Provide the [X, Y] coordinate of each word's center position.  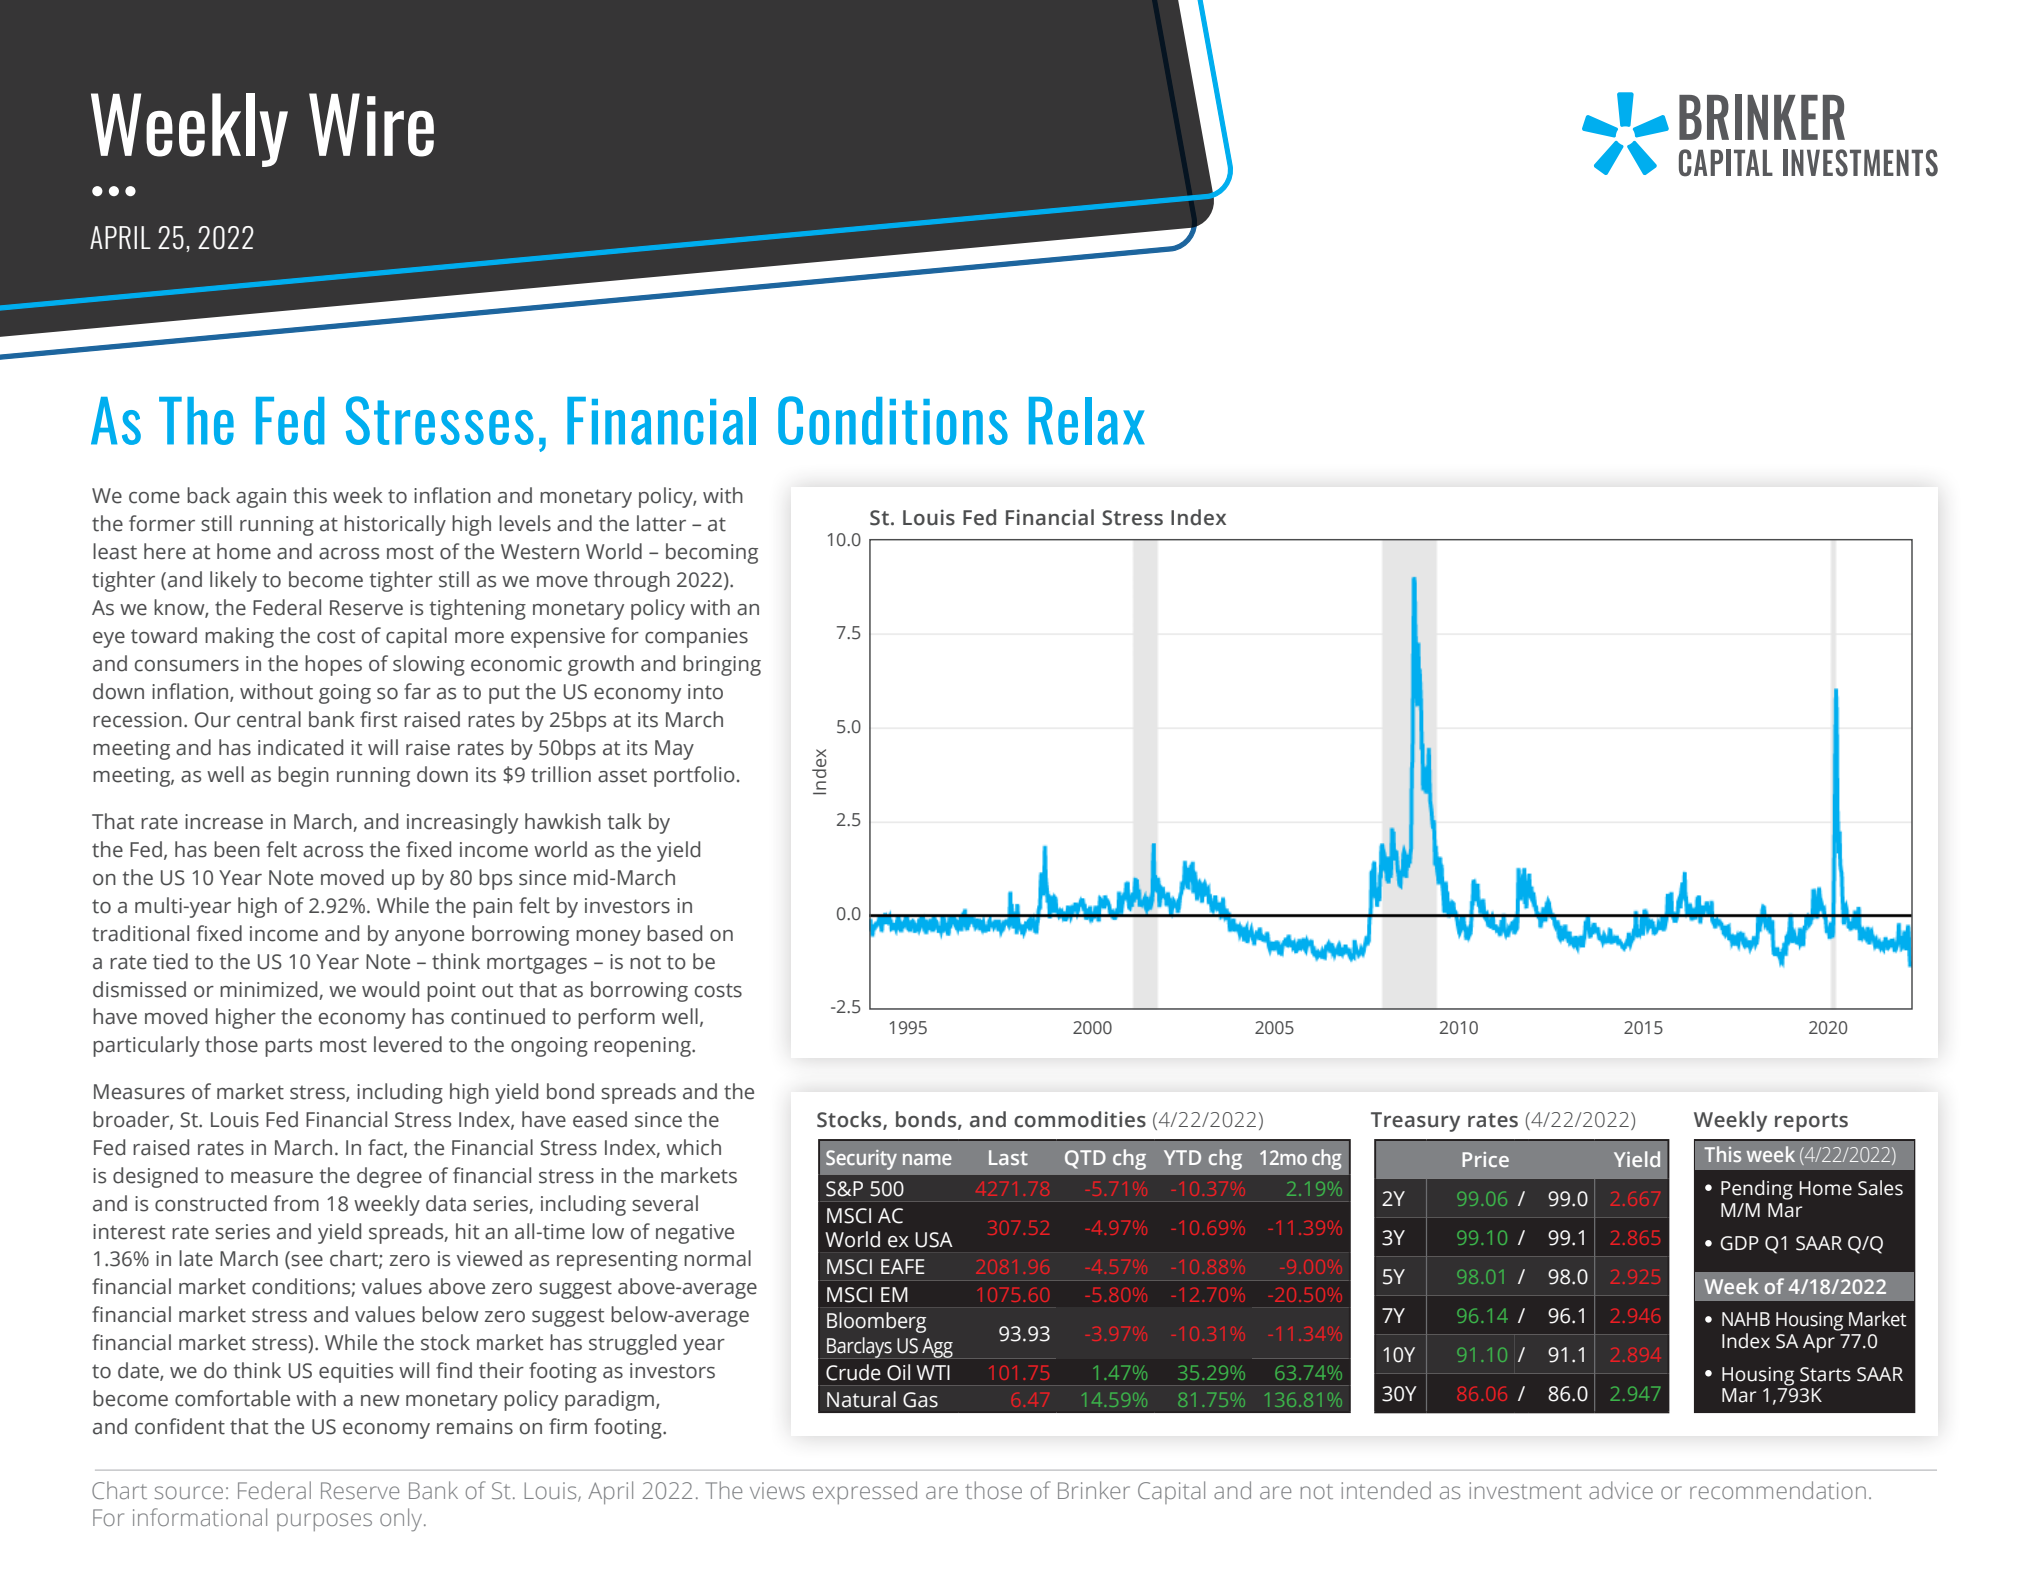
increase [224, 822]
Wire [371, 125]
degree [389, 1177]
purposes [324, 1522]
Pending [1757, 1190]
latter [661, 523]
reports [1811, 1122]
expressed [865, 1492]
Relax [1087, 421]
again [261, 498]
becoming [712, 553]
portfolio [694, 776]
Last [1008, 1157]
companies [696, 638]
